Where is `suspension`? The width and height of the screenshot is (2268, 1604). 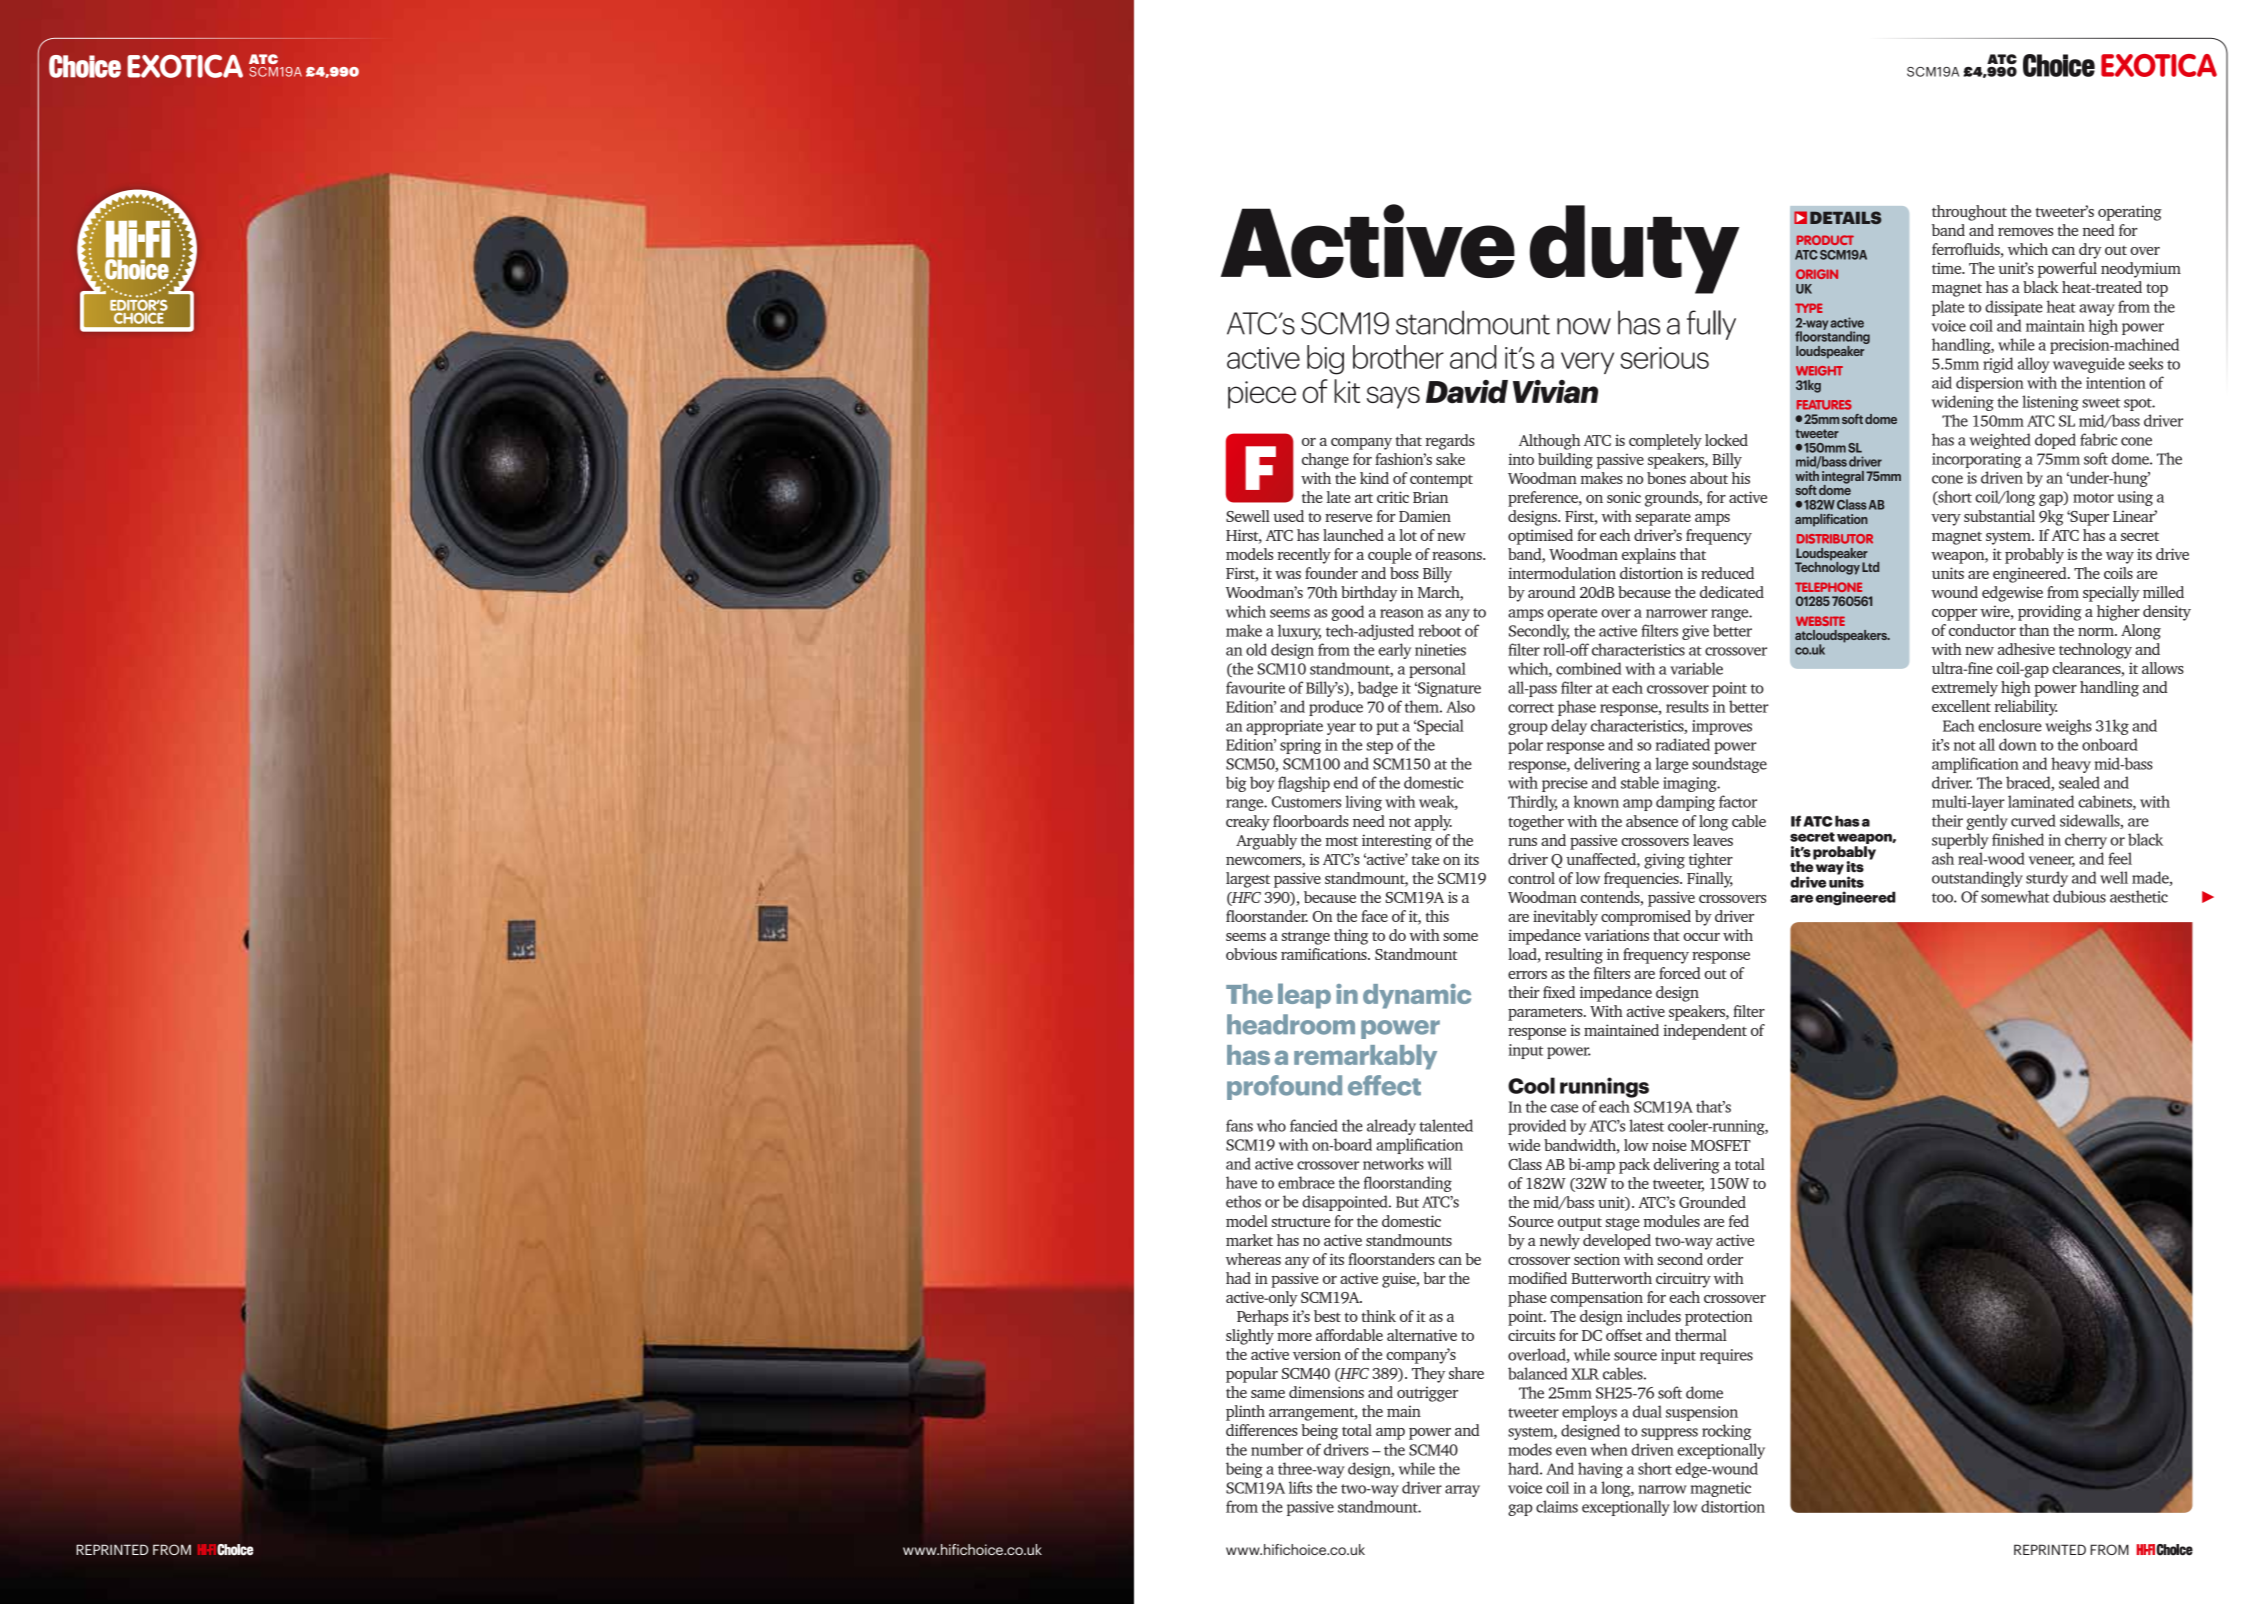 suspension is located at coordinates (1702, 1413).
